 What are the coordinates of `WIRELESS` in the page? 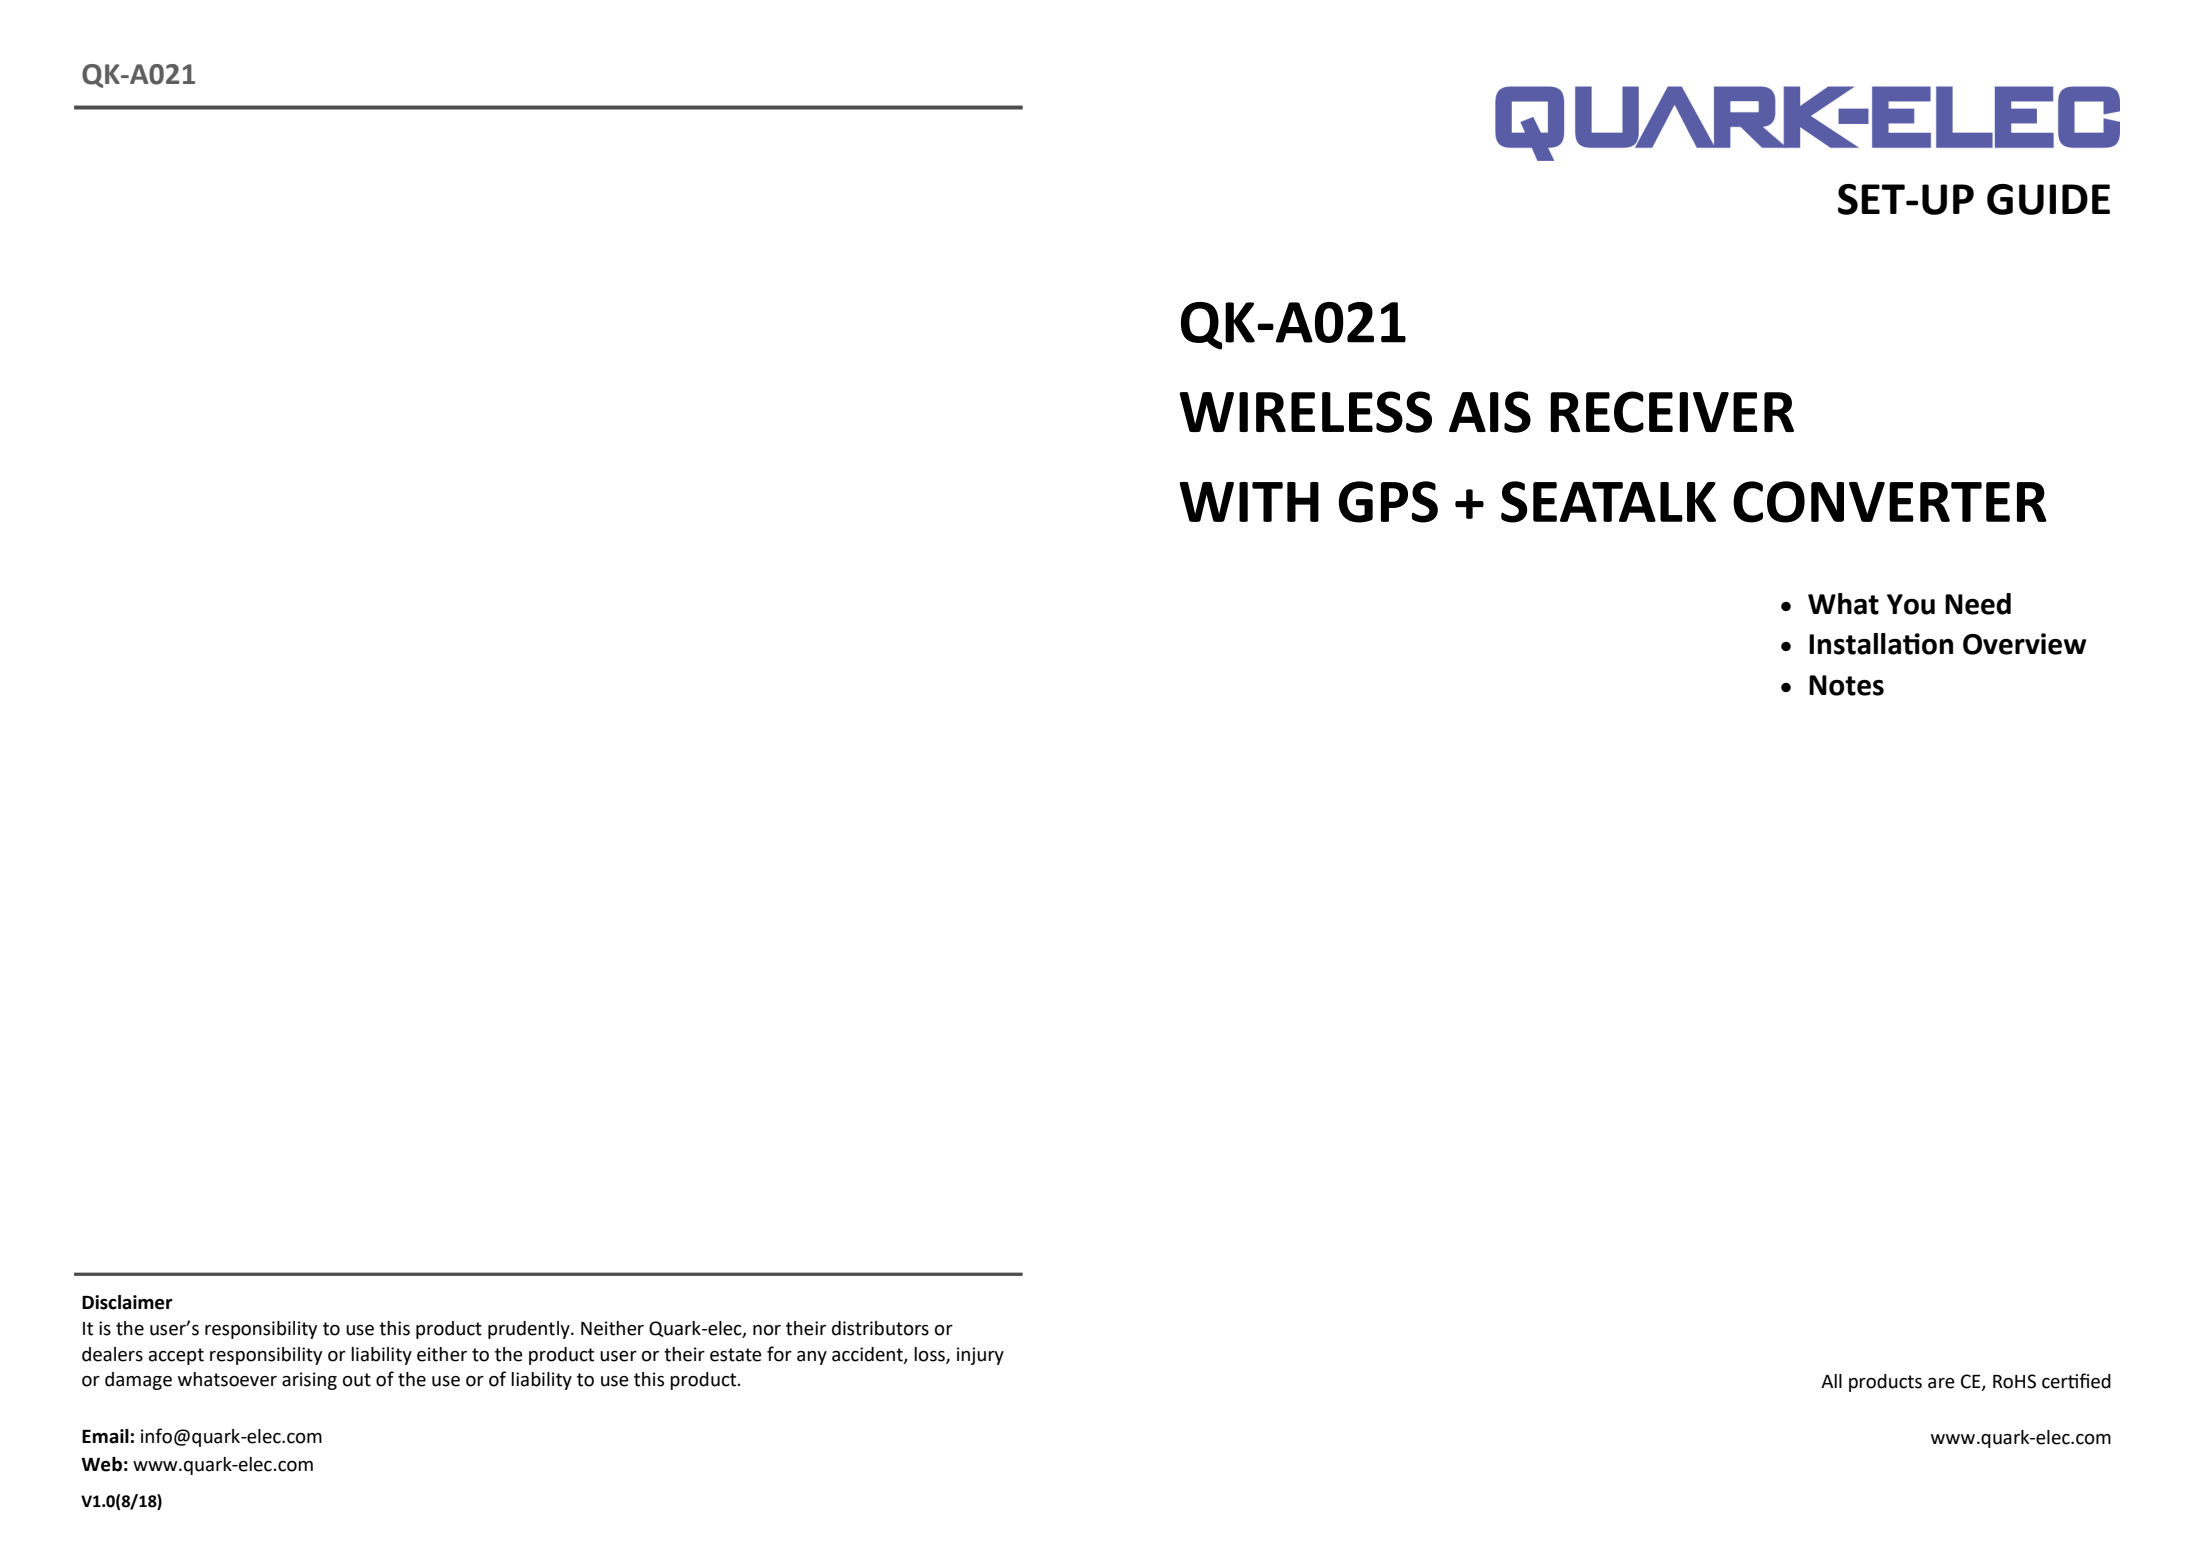 It's located at (1305, 412).
